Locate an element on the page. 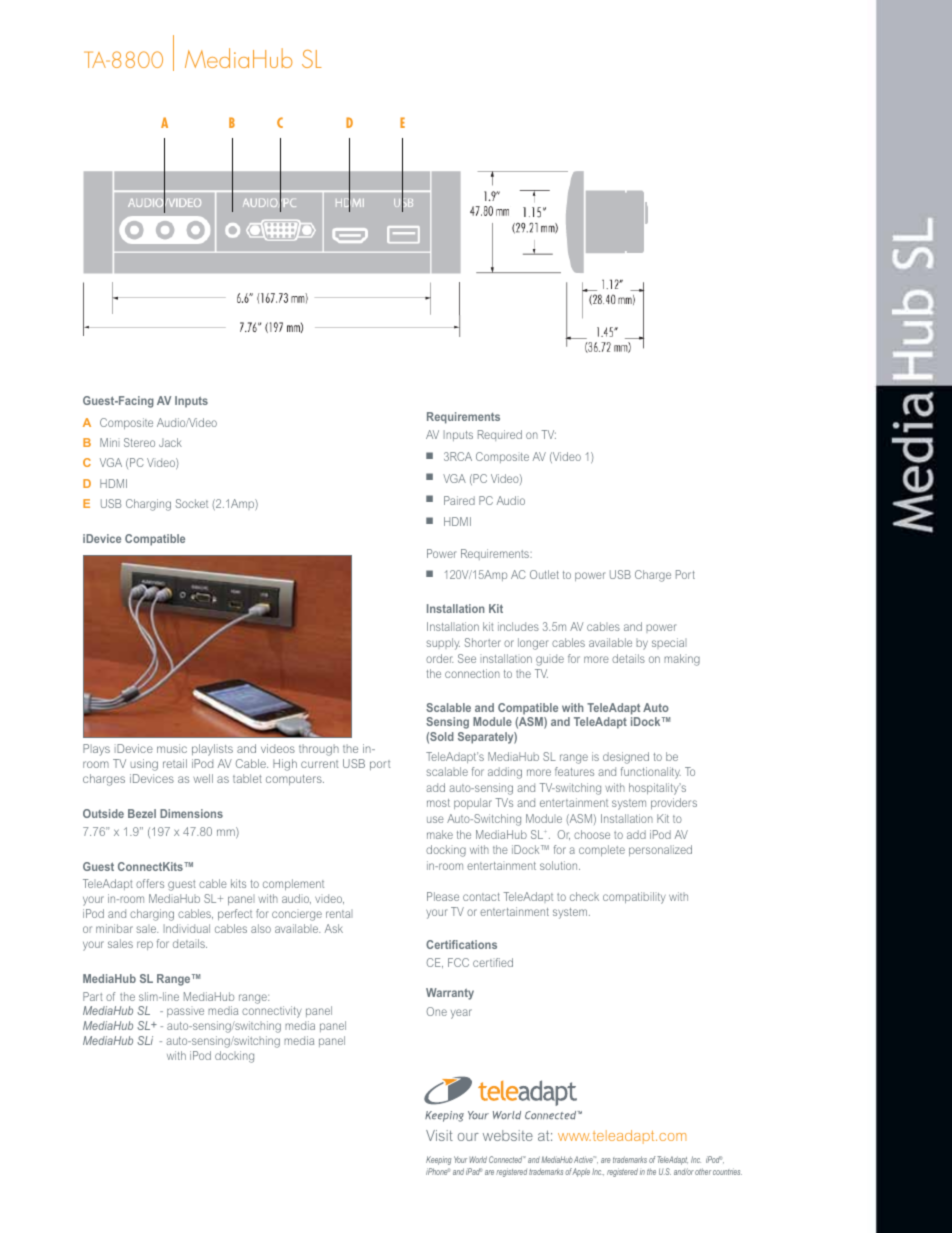  Warranty is located at coordinates (450, 994).
